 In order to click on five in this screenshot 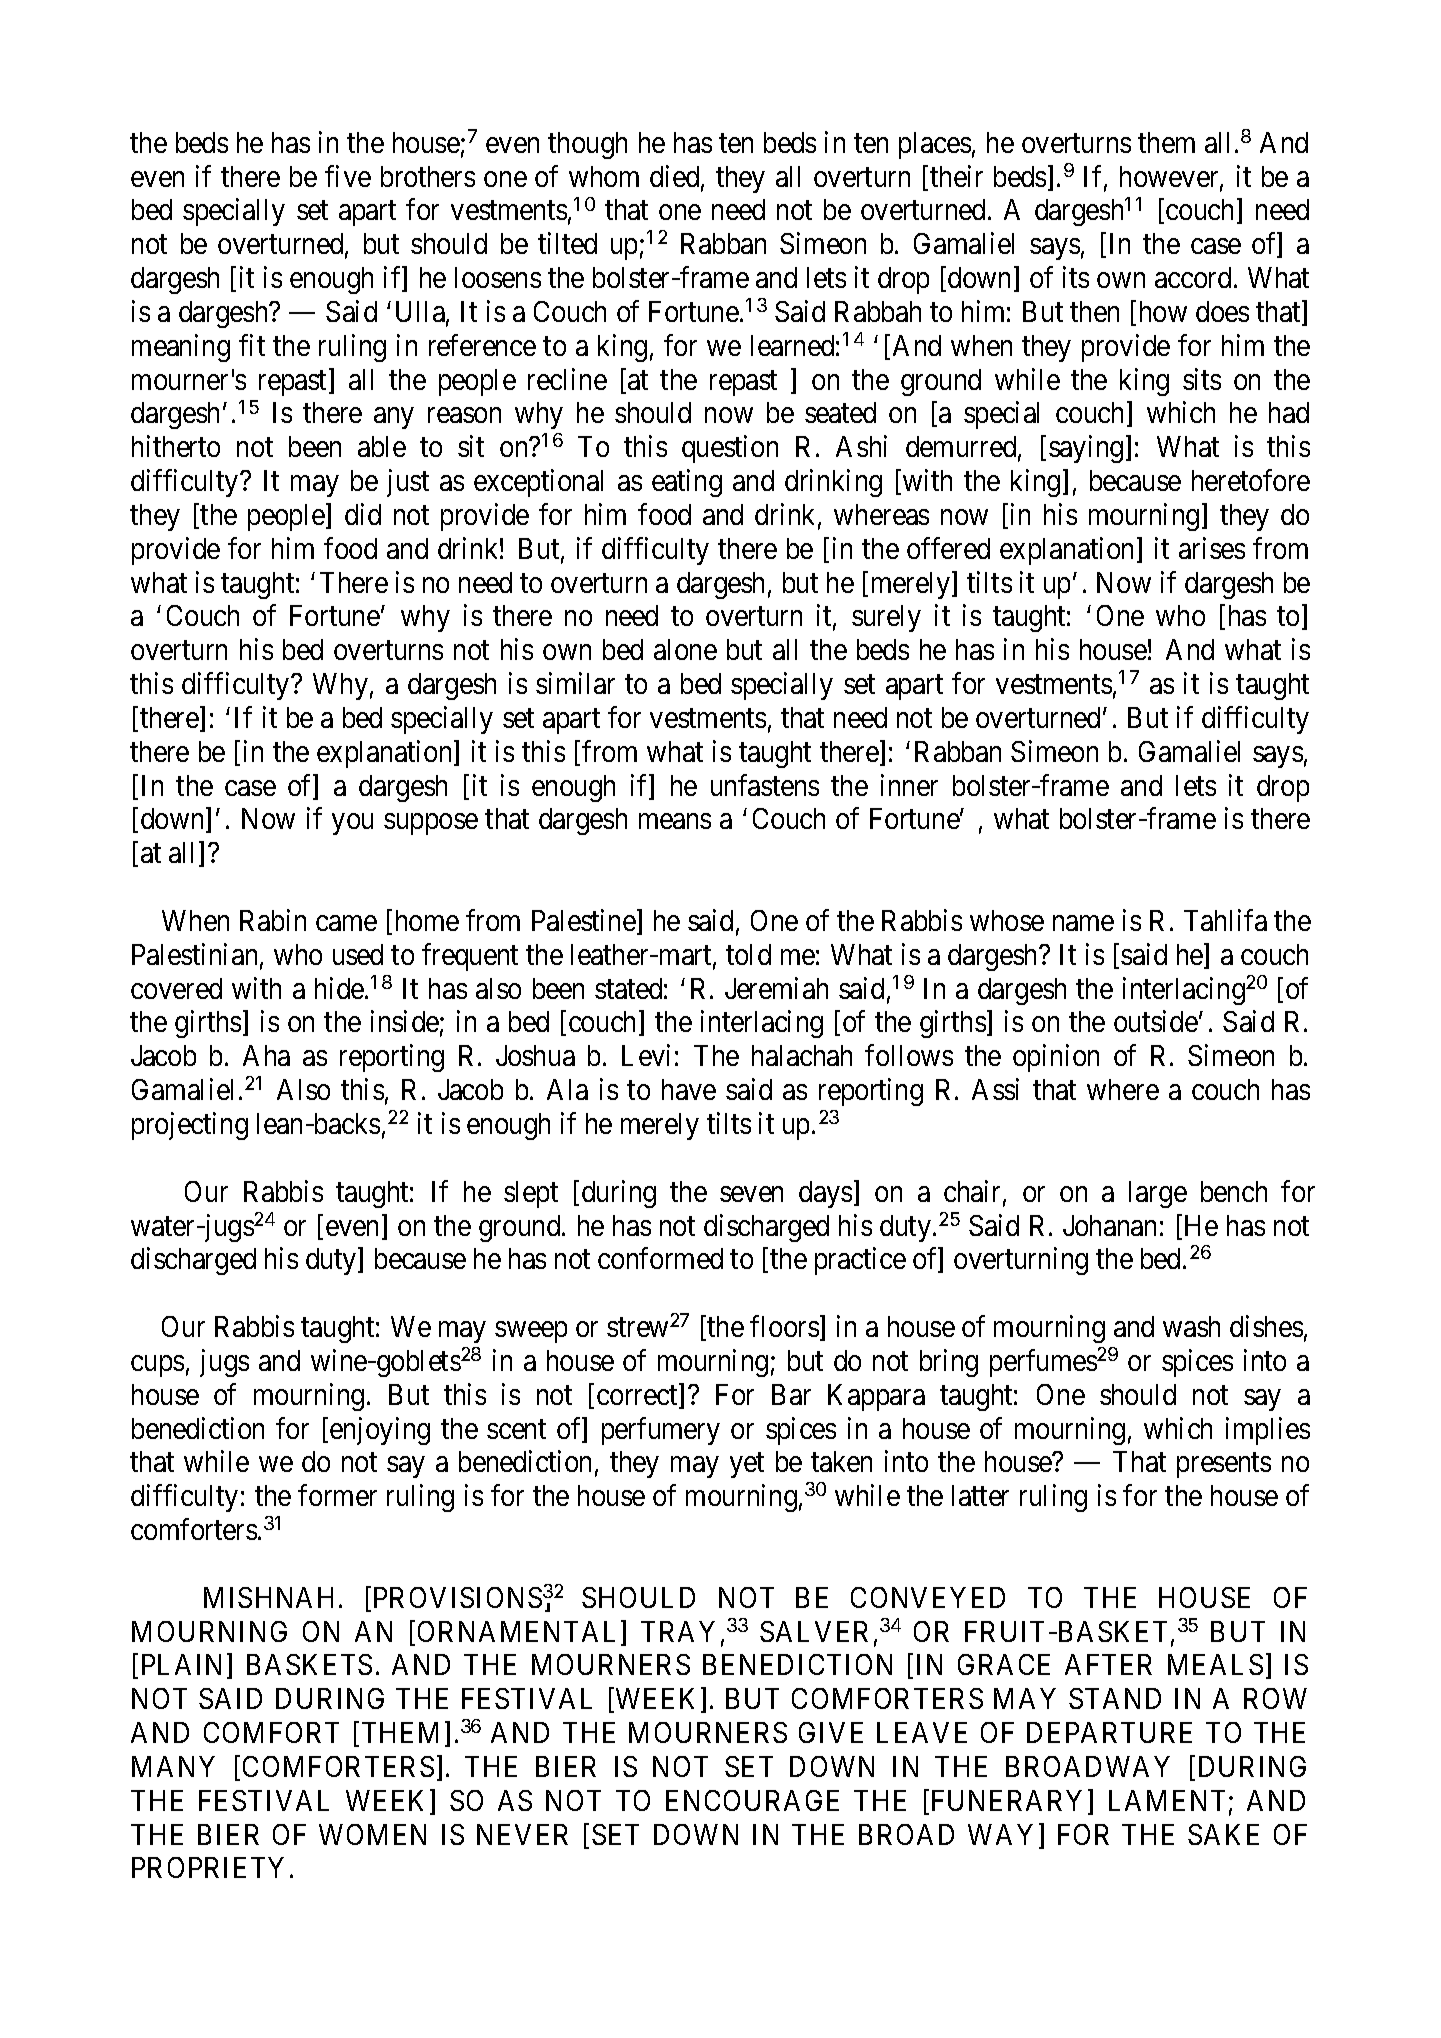, I will do `click(348, 176)`.
